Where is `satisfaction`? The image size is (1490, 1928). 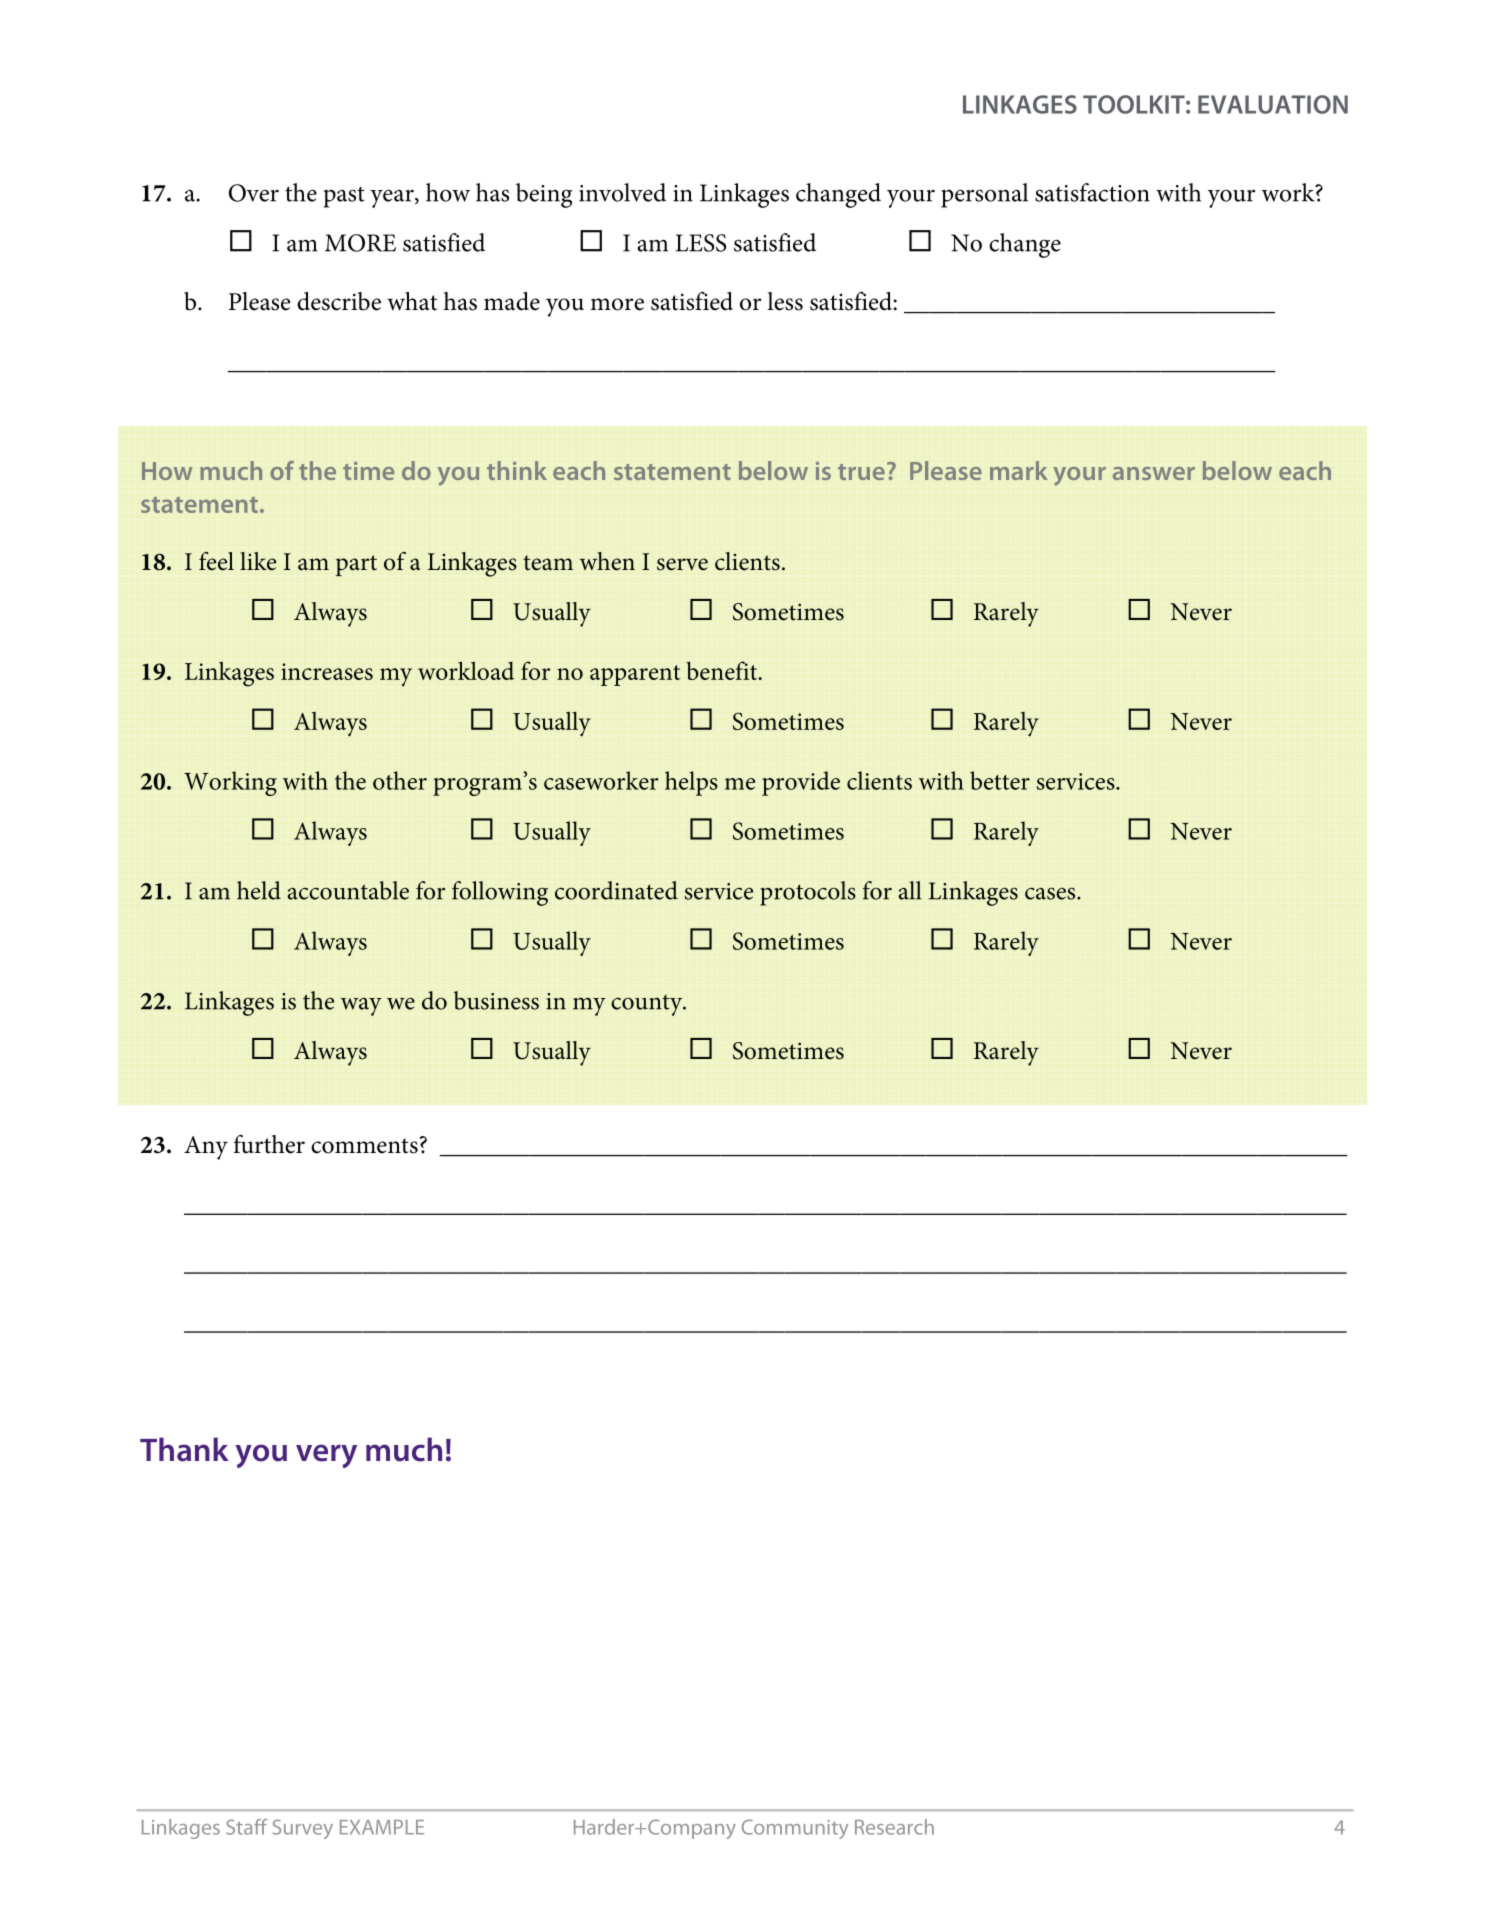
satisfaction is located at coordinates (1092, 192).
